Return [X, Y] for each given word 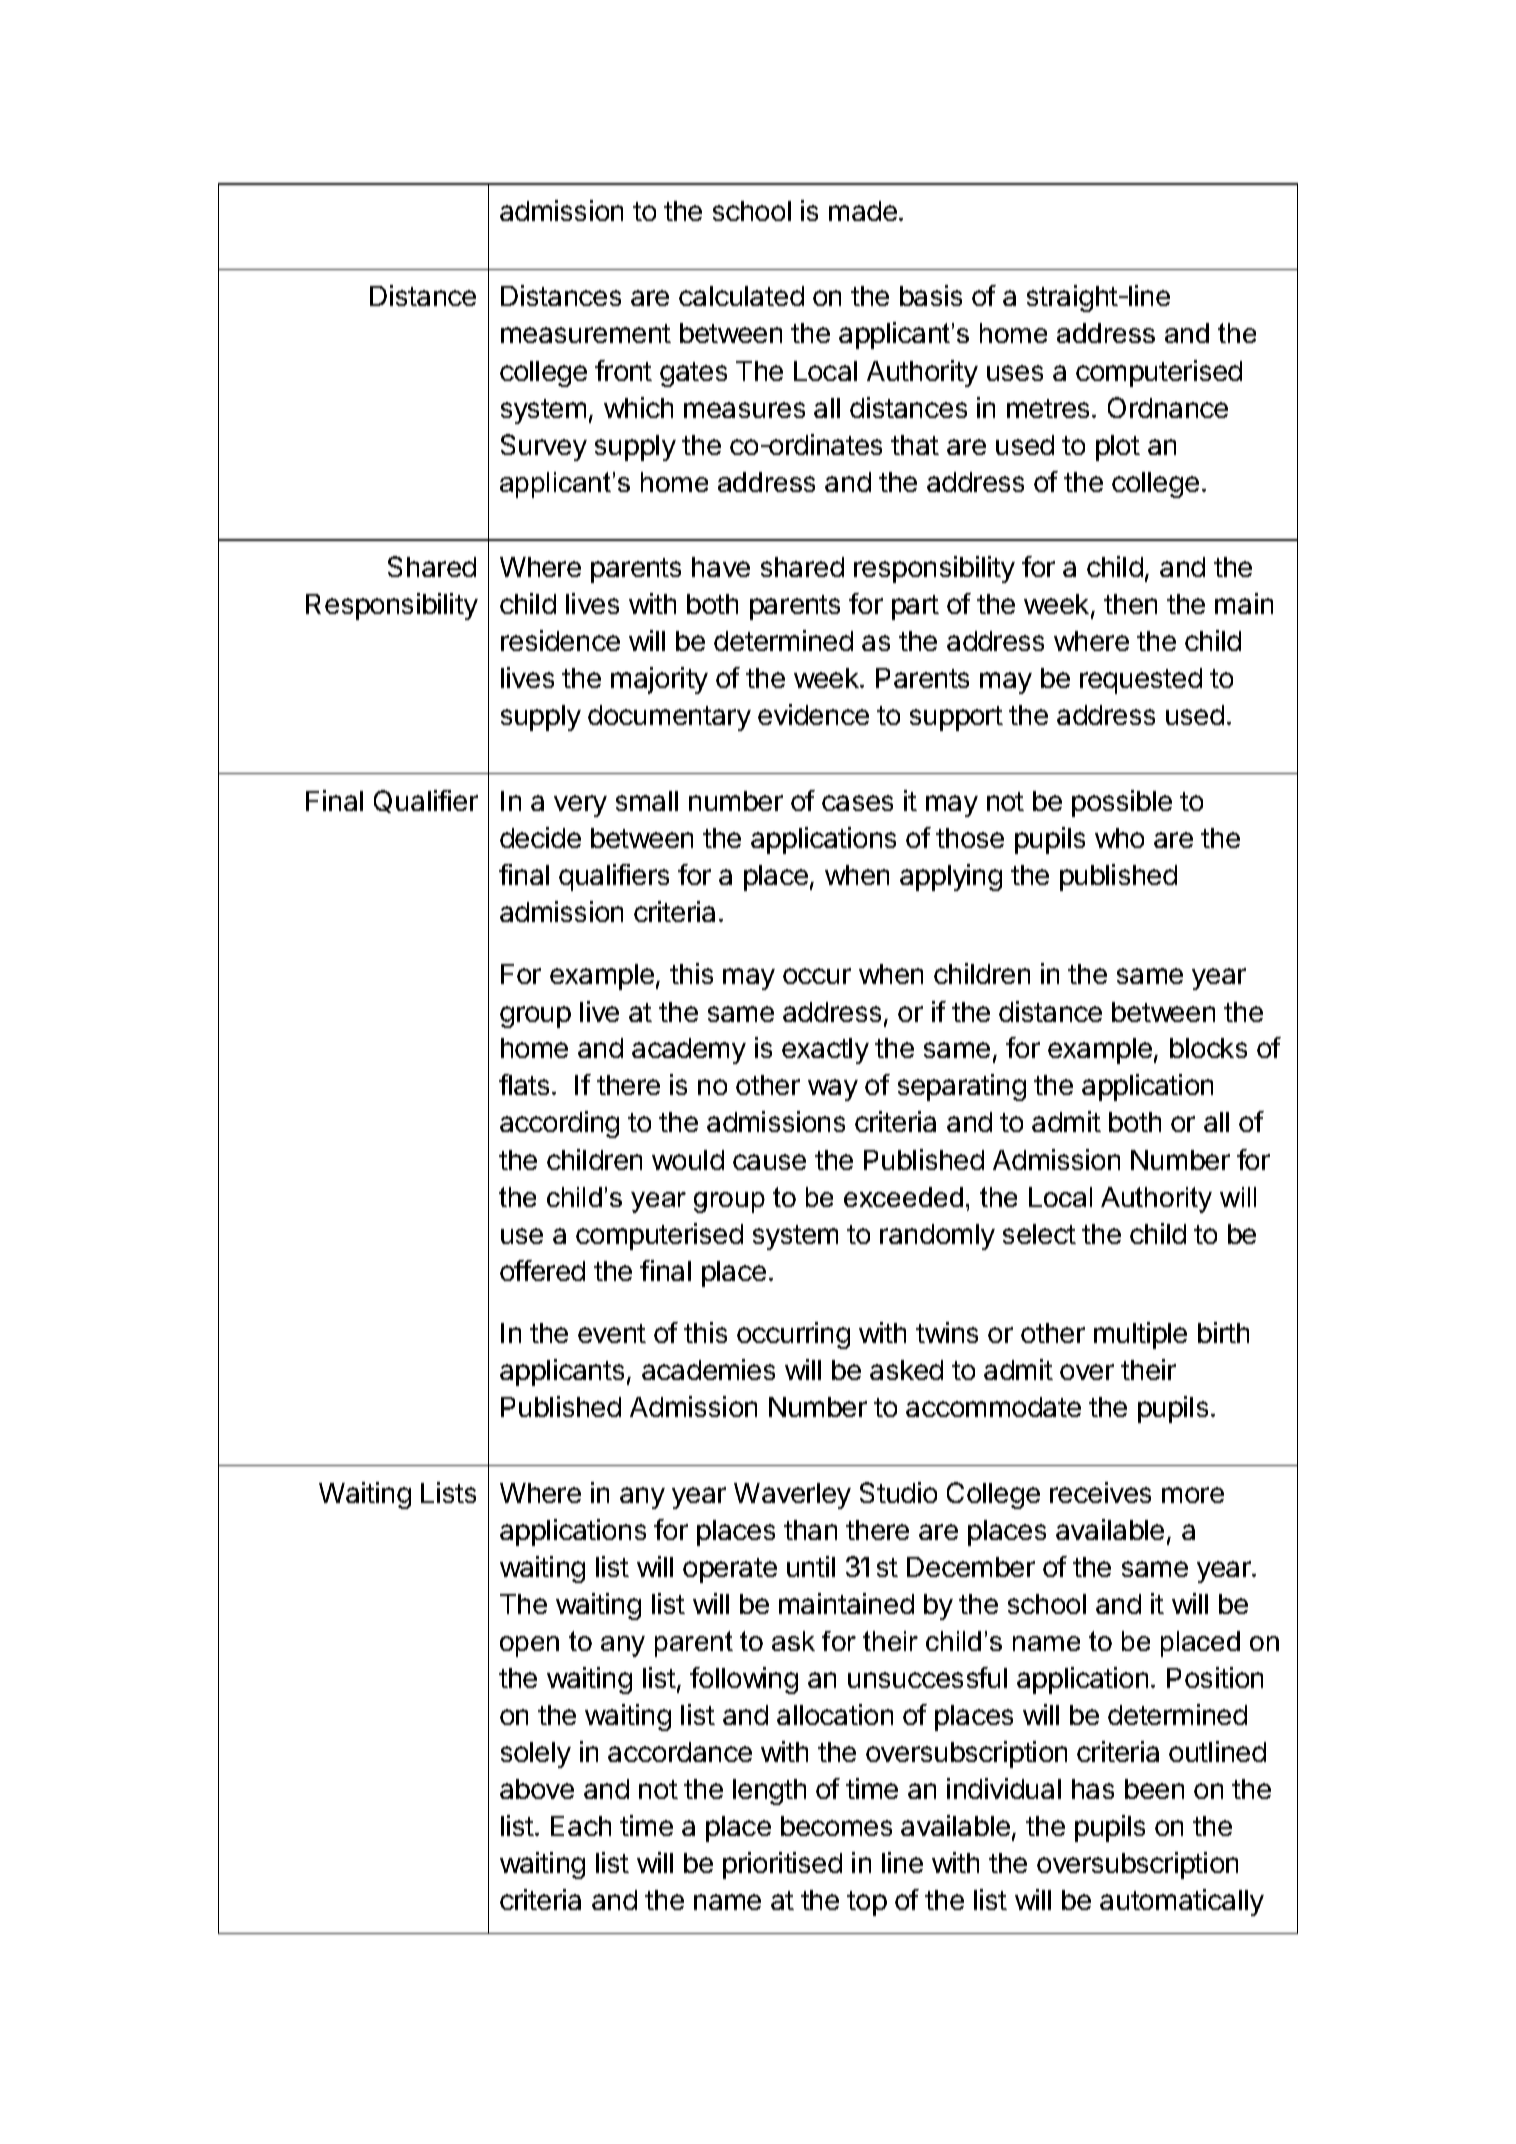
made [863, 211]
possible [1122, 803]
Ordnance [1168, 407]
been [1154, 1789]
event [612, 1333]
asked [906, 1370]
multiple [1140, 1335]
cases [857, 803]
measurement [586, 333]
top [867, 1903]
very [580, 806]
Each [581, 1826]
